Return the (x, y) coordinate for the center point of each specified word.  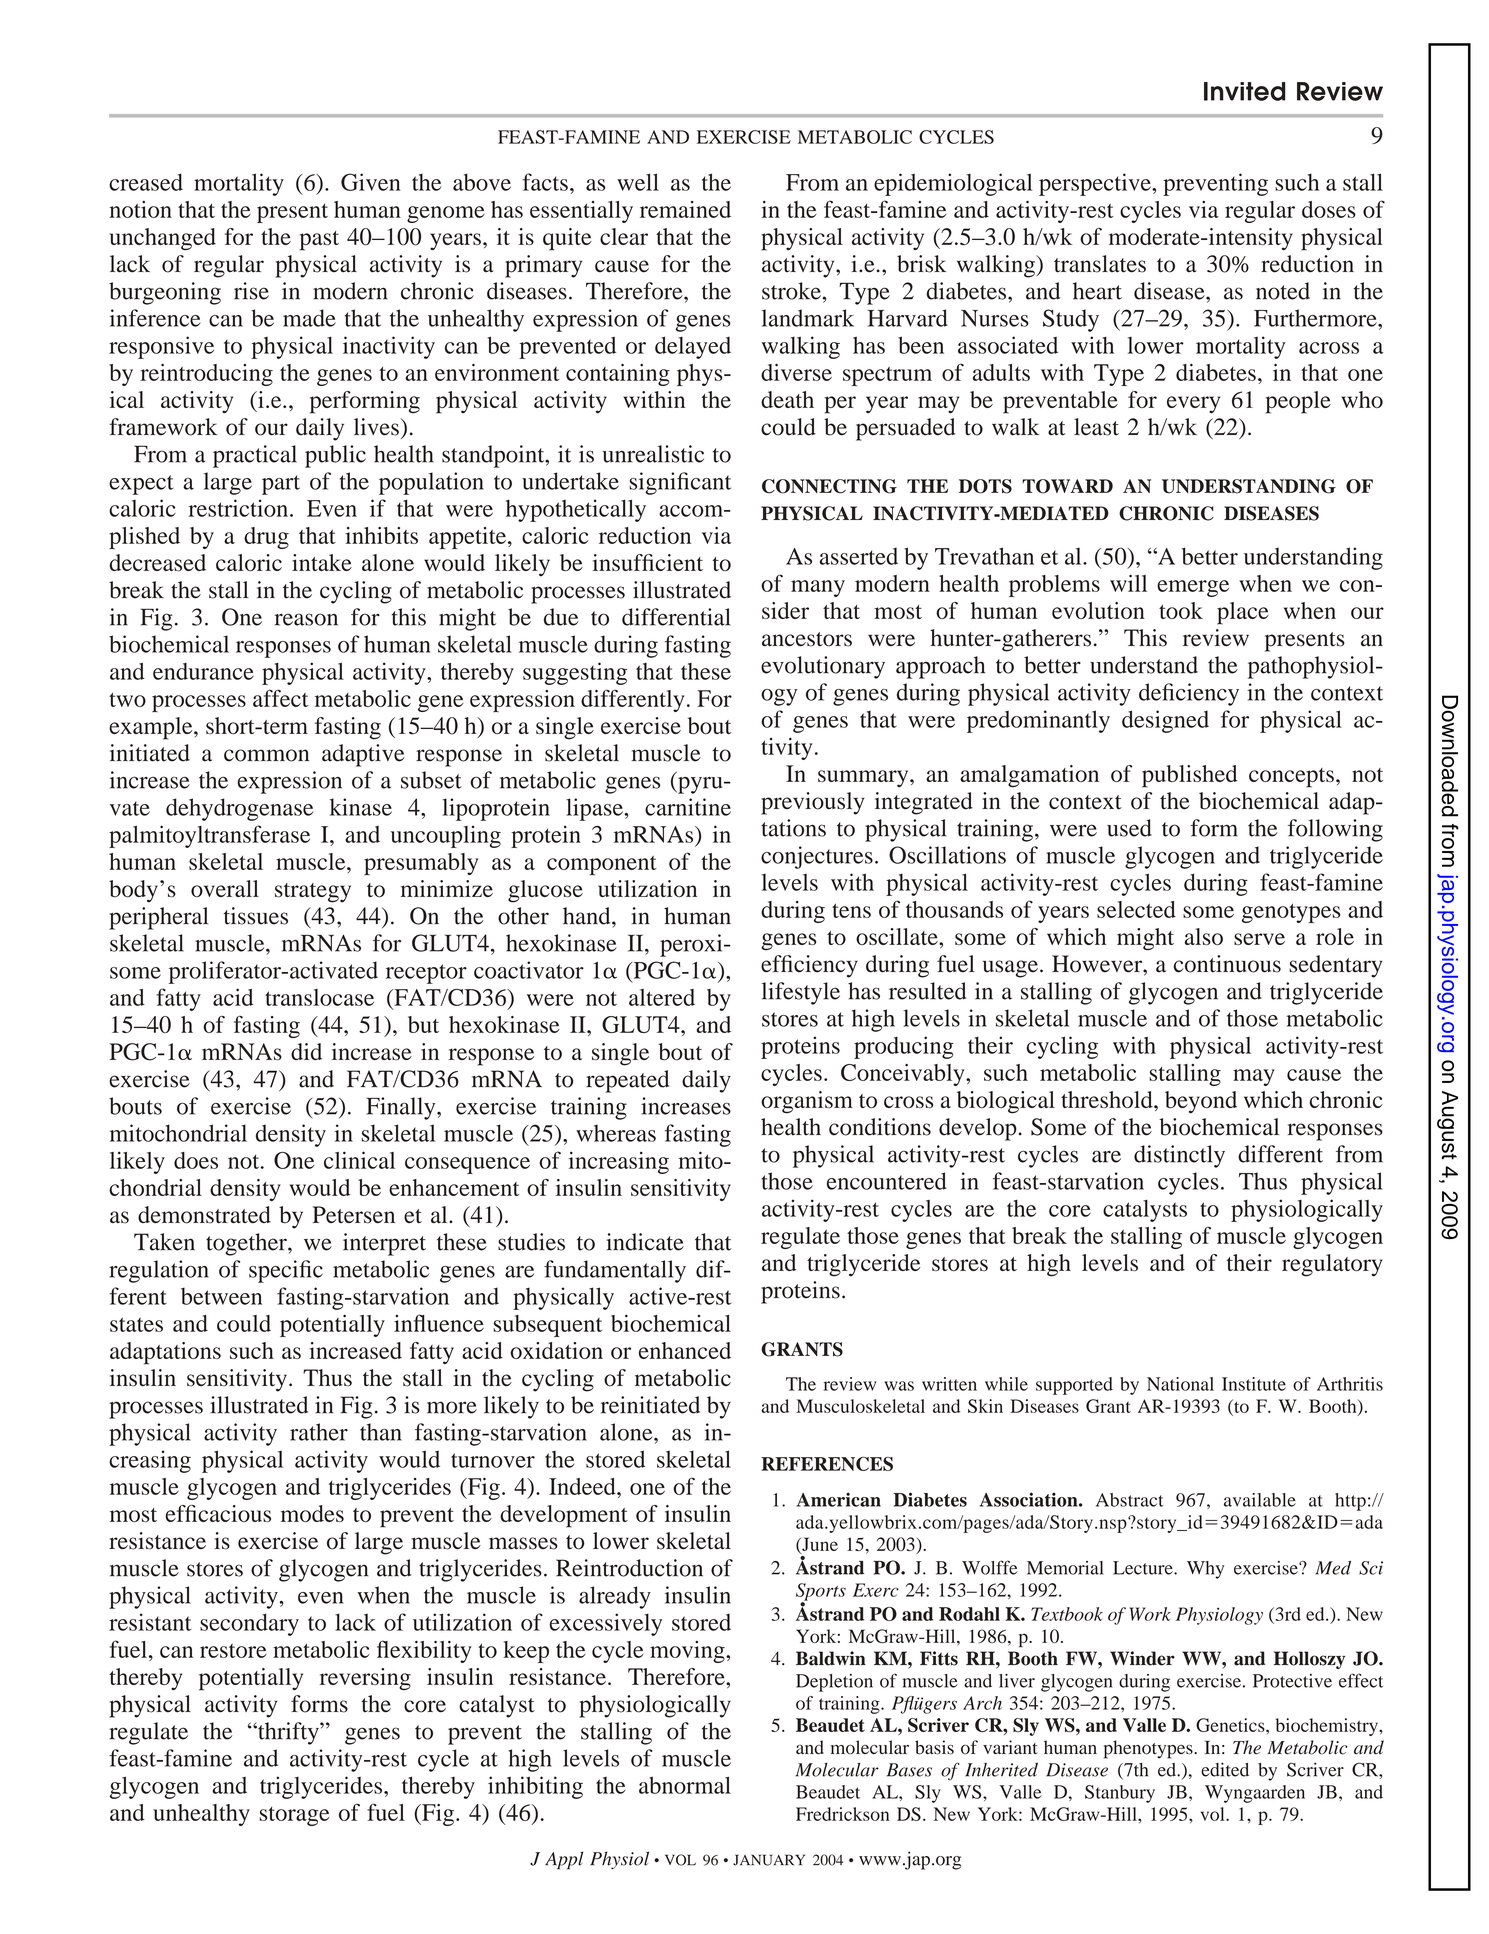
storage (294, 1816)
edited (1225, 1769)
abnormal (685, 1785)
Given (371, 182)
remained (685, 209)
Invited (1245, 91)
